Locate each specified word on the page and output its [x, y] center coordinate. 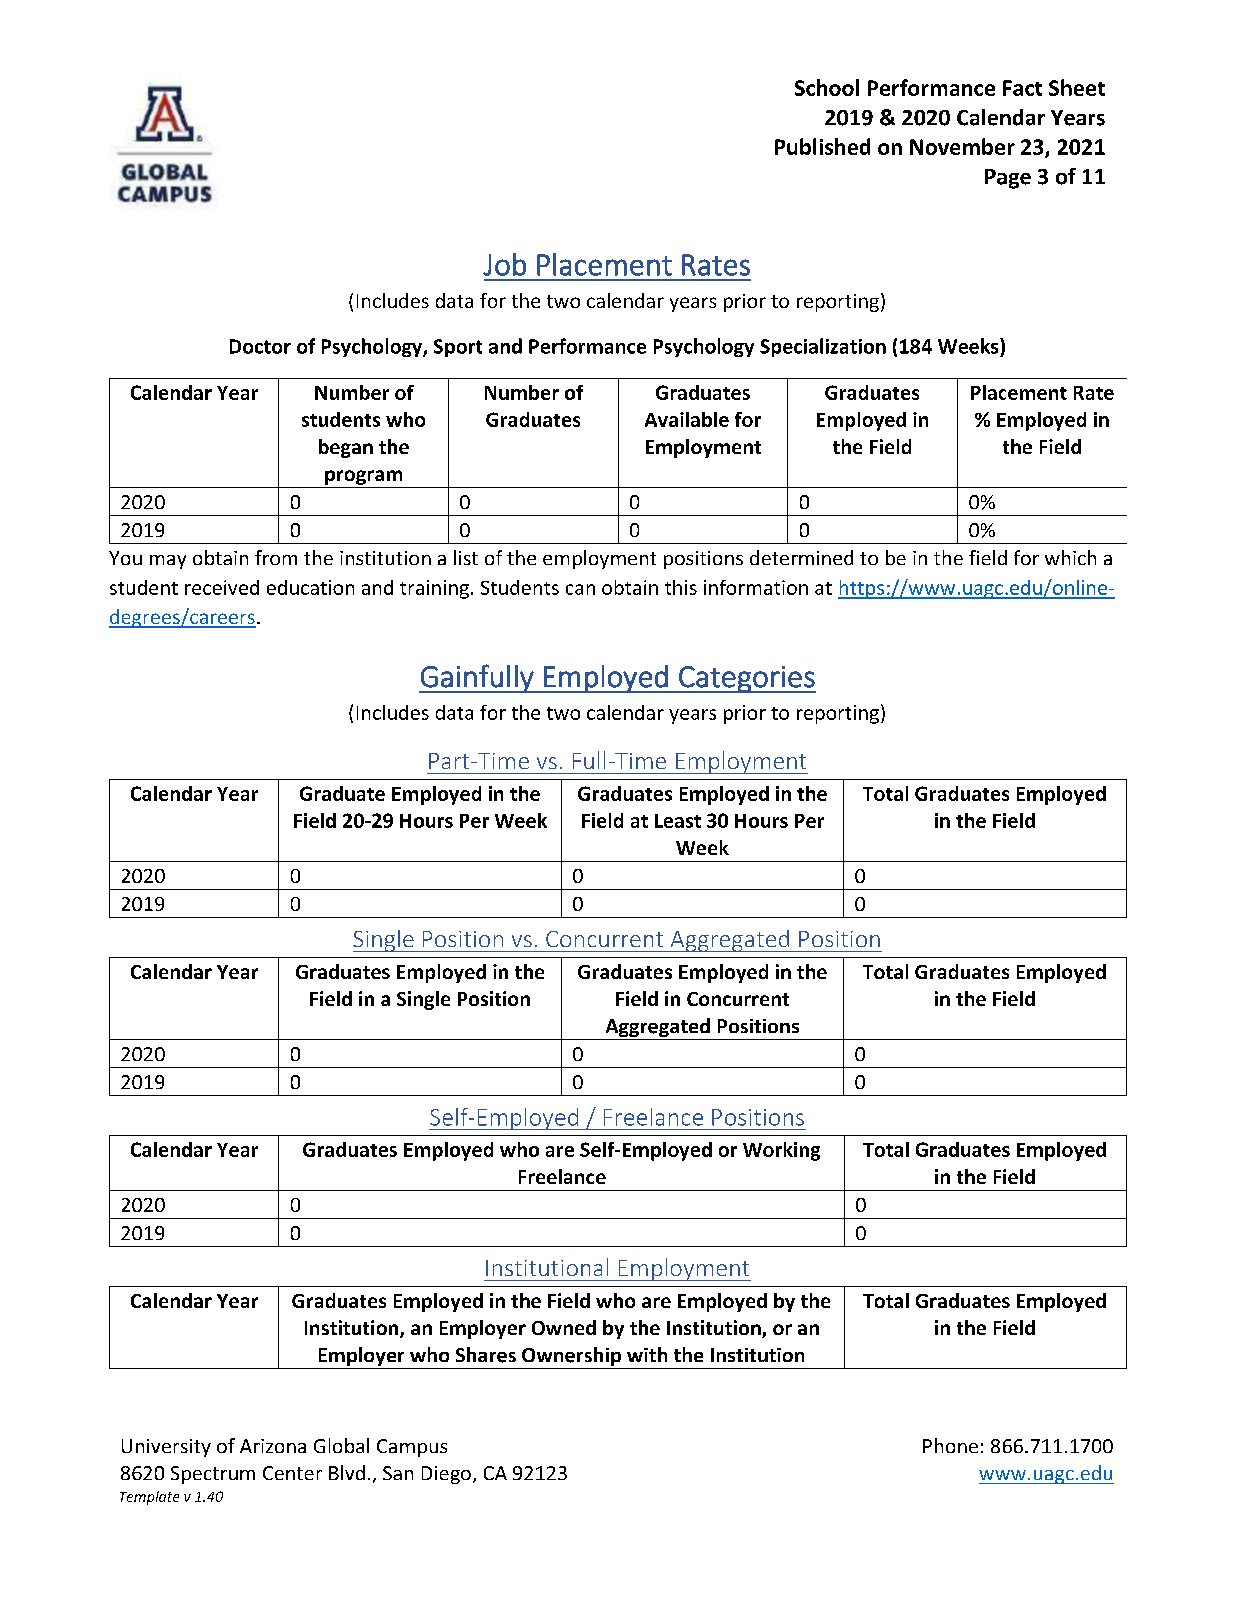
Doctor [260, 346]
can [580, 589]
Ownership [572, 1358]
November [962, 146]
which [1070, 557]
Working [781, 1151]
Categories [746, 679]
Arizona [273, 1446]
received [222, 587]
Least [678, 821]
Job [504, 264]
